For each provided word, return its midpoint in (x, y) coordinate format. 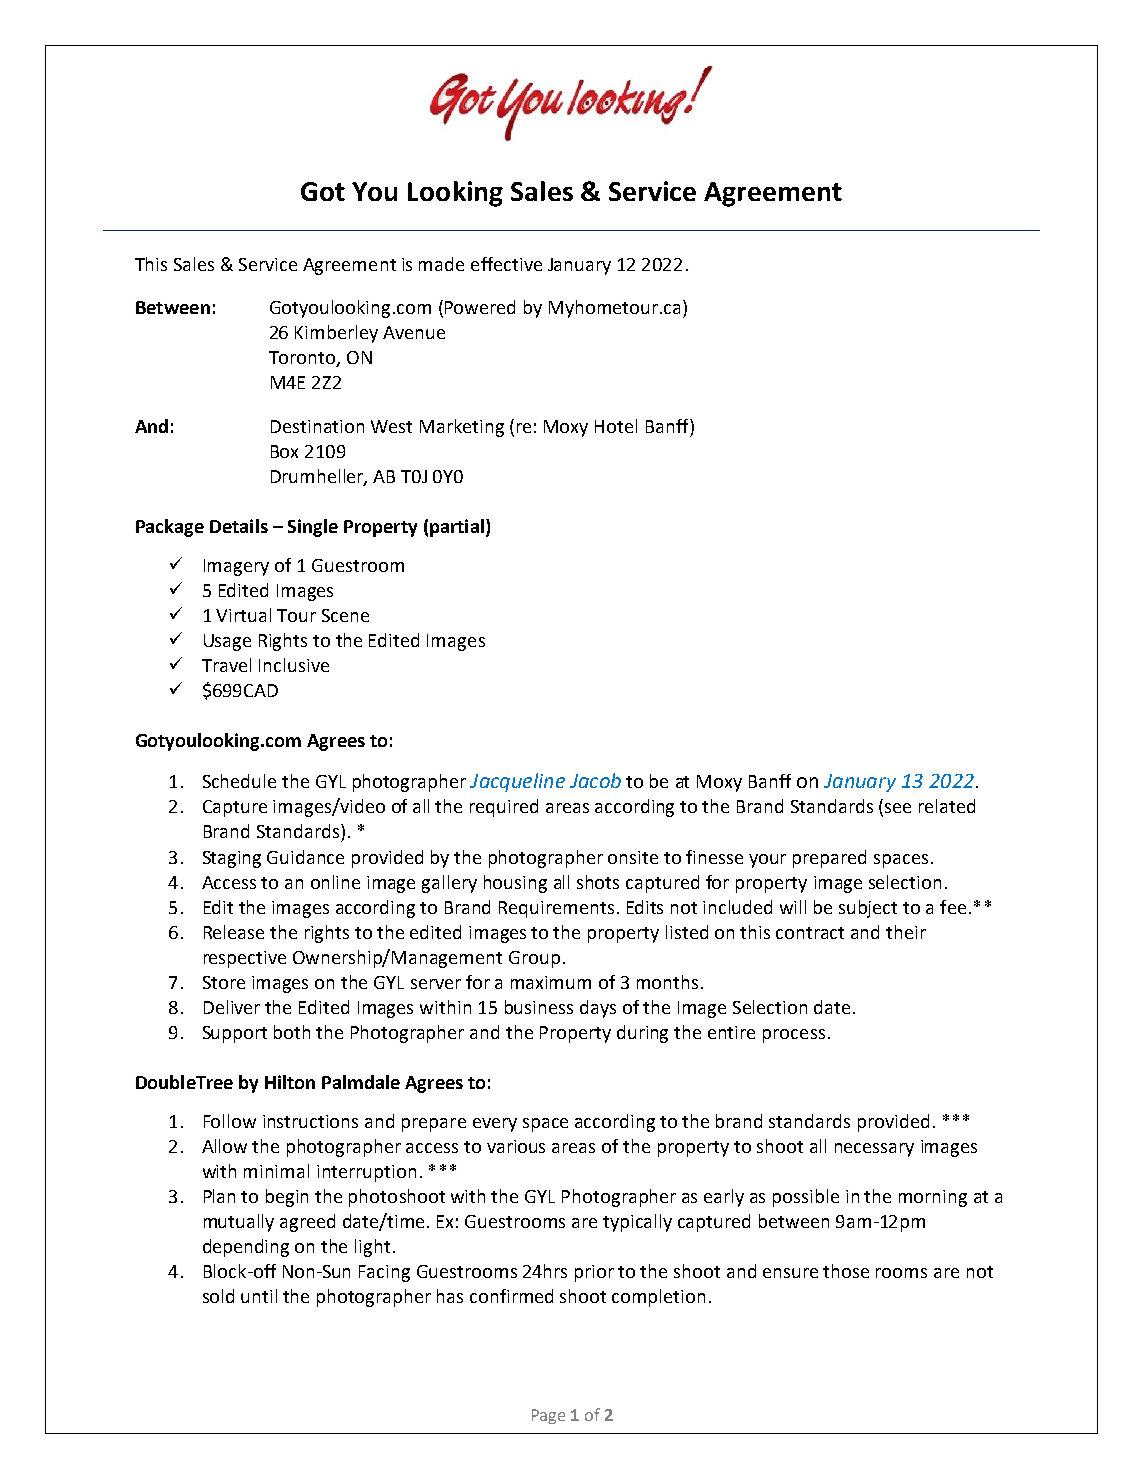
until (259, 1296)
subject (868, 909)
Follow (230, 1121)
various (516, 1146)
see (898, 808)
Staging (232, 859)
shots (598, 882)
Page (548, 1416)
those (846, 1271)
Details (239, 526)
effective (506, 264)
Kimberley (336, 334)
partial (457, 528)
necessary (874, 1150)
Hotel (616, 426)
